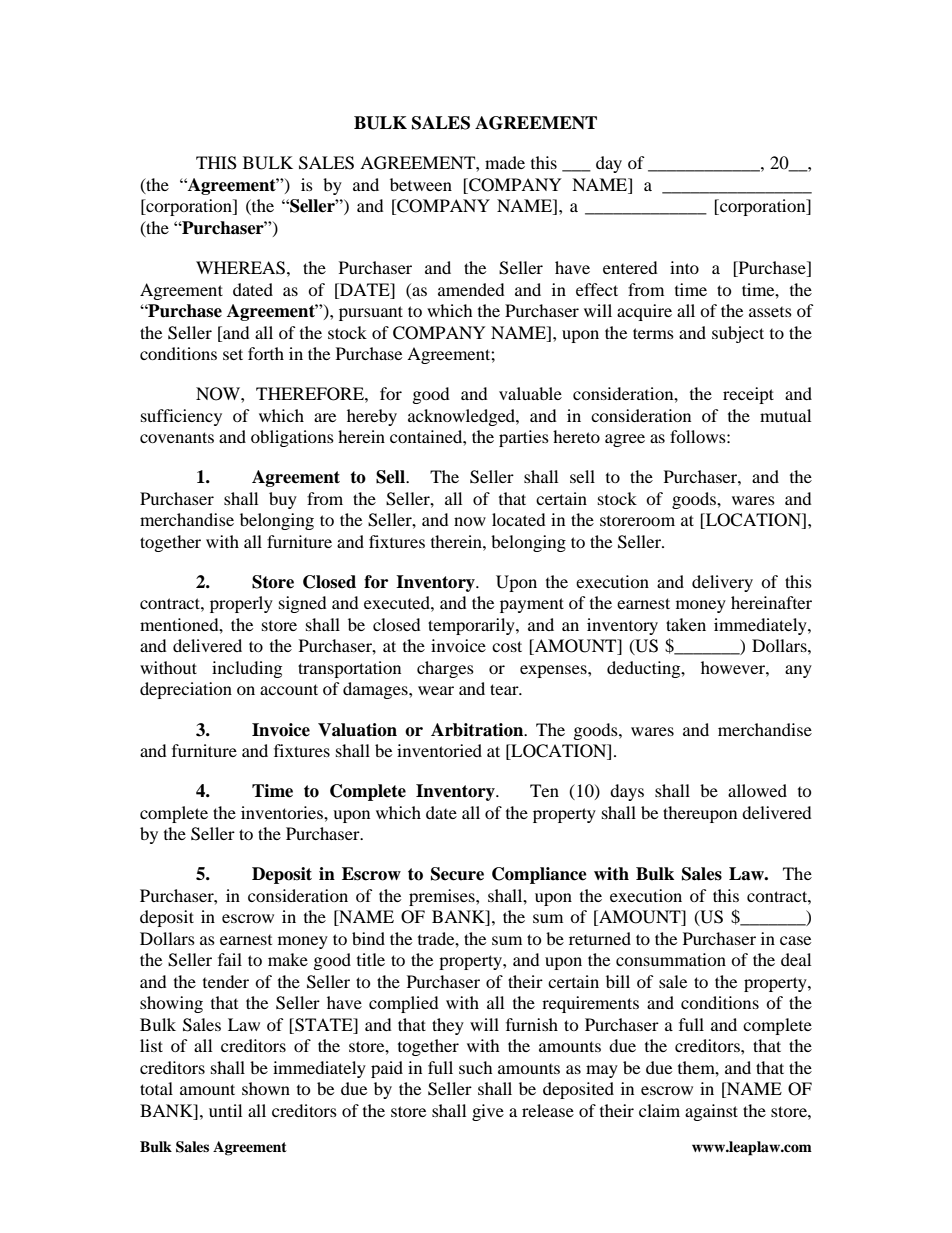 The image size is (952, 1233). I want to click on until, so click(225, 1110).
